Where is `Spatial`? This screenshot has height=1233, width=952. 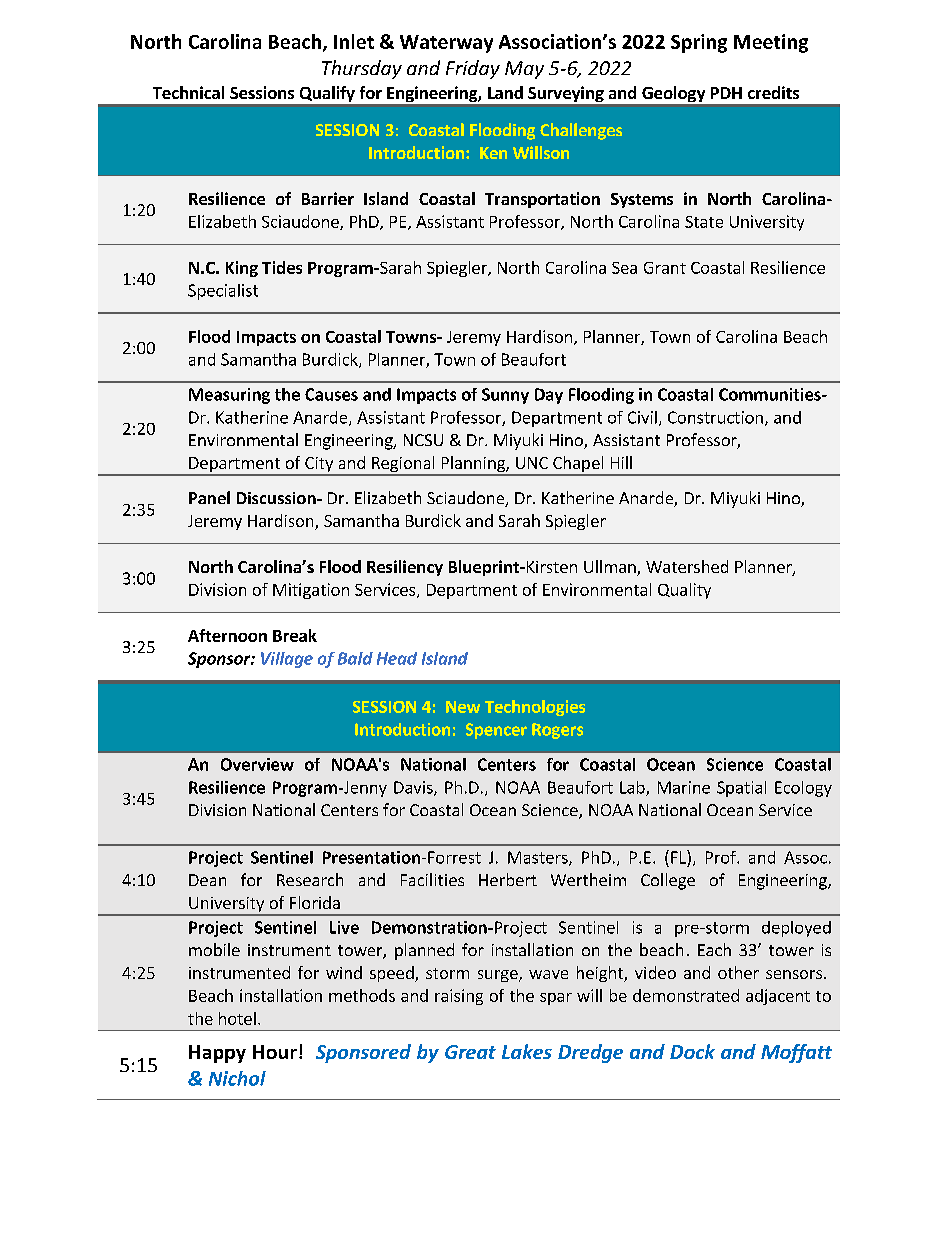 Spatial is located at coordinates (741, 789).
